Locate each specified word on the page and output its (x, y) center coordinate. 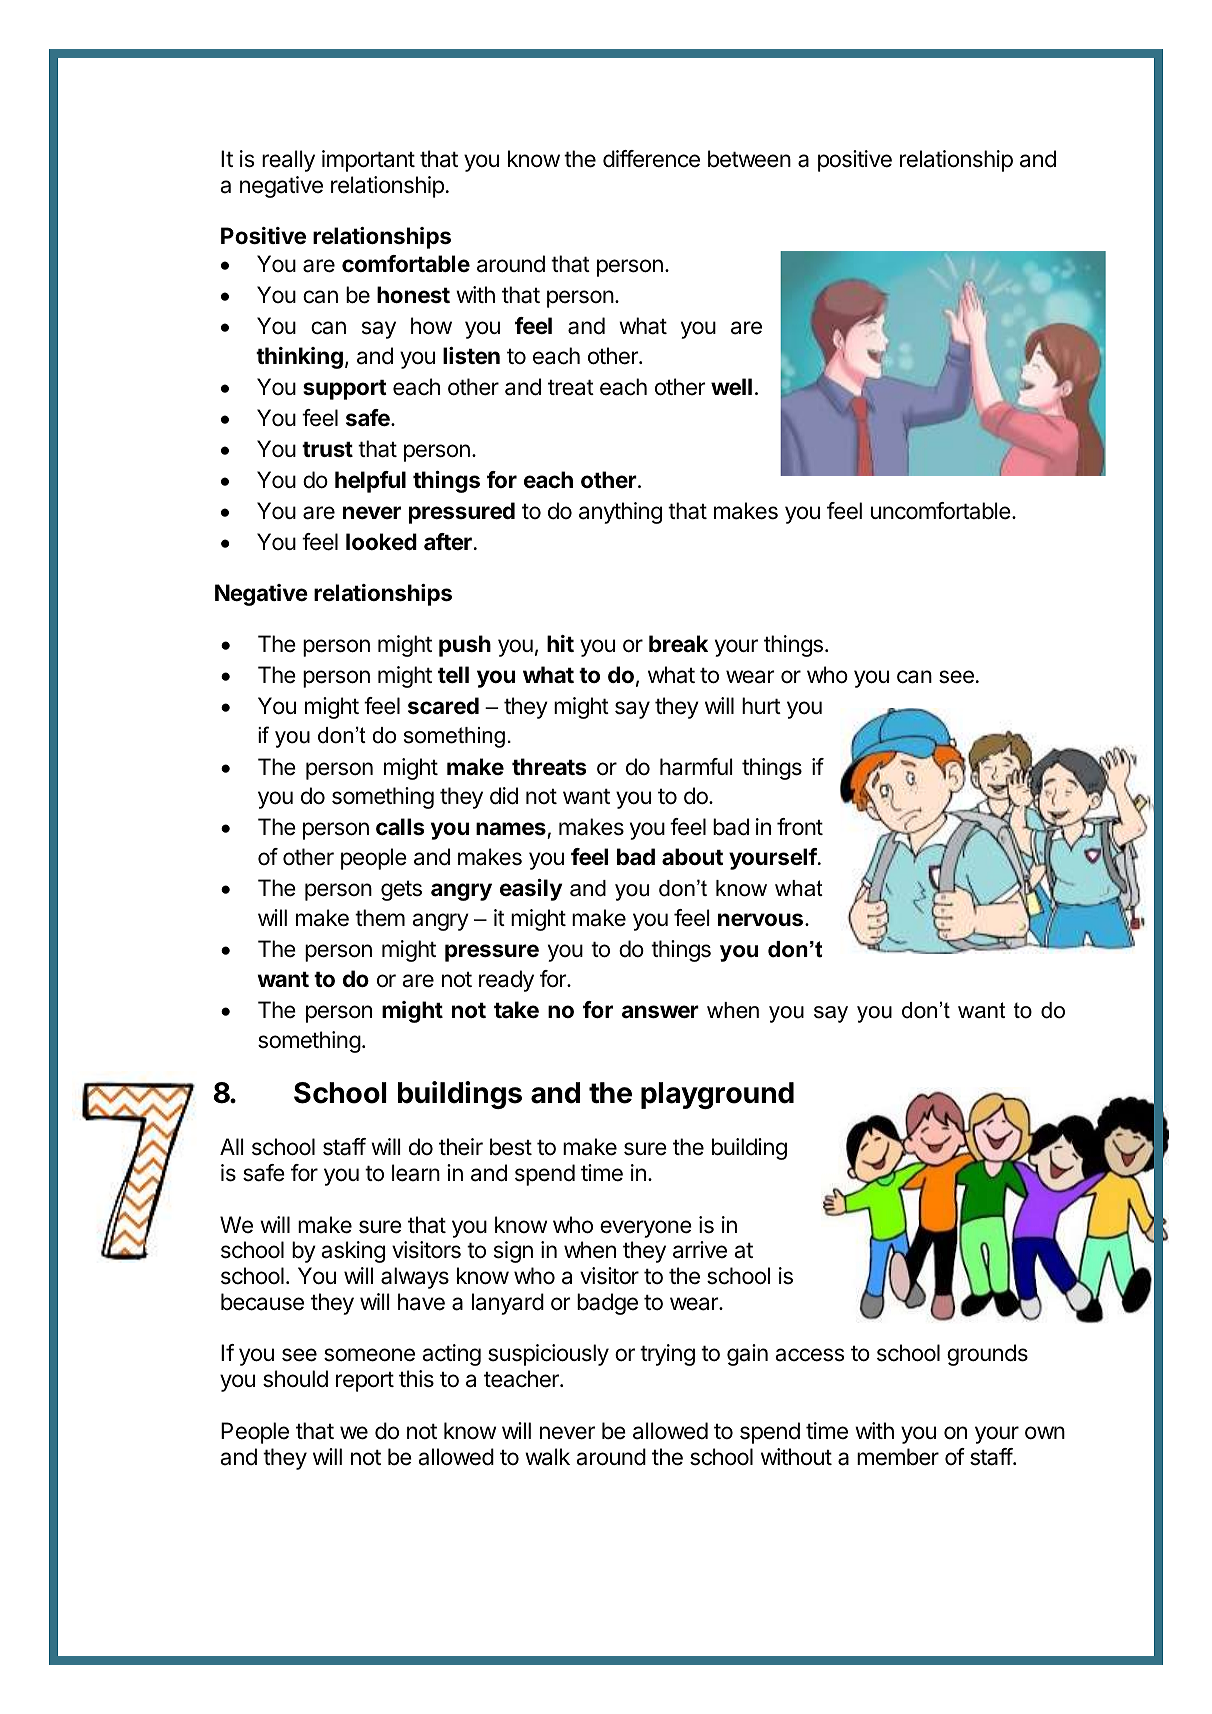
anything (620, 513)
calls (400, 827)
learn (416, 1173)
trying (667, 1355)
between (749, 159)
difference (651, 159)
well (731, 387)
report (365, 1381)
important (368, 161)
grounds (987, 1355)
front (800, 826)
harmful (696, 767)
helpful (370, 482)
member (898, 1457)
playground (717, 1095)
